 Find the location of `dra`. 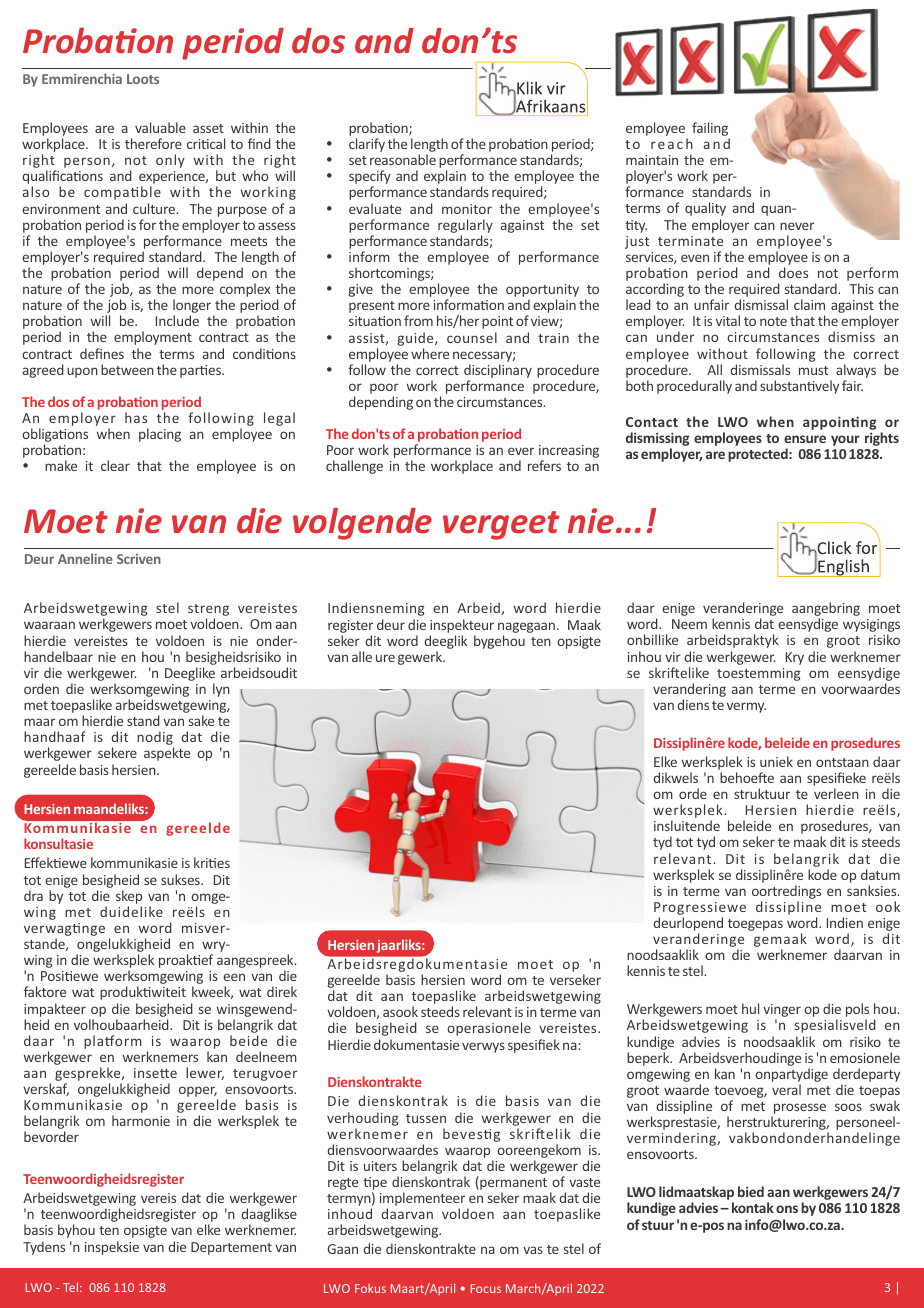

dra is located at coordinates (33, 895).
